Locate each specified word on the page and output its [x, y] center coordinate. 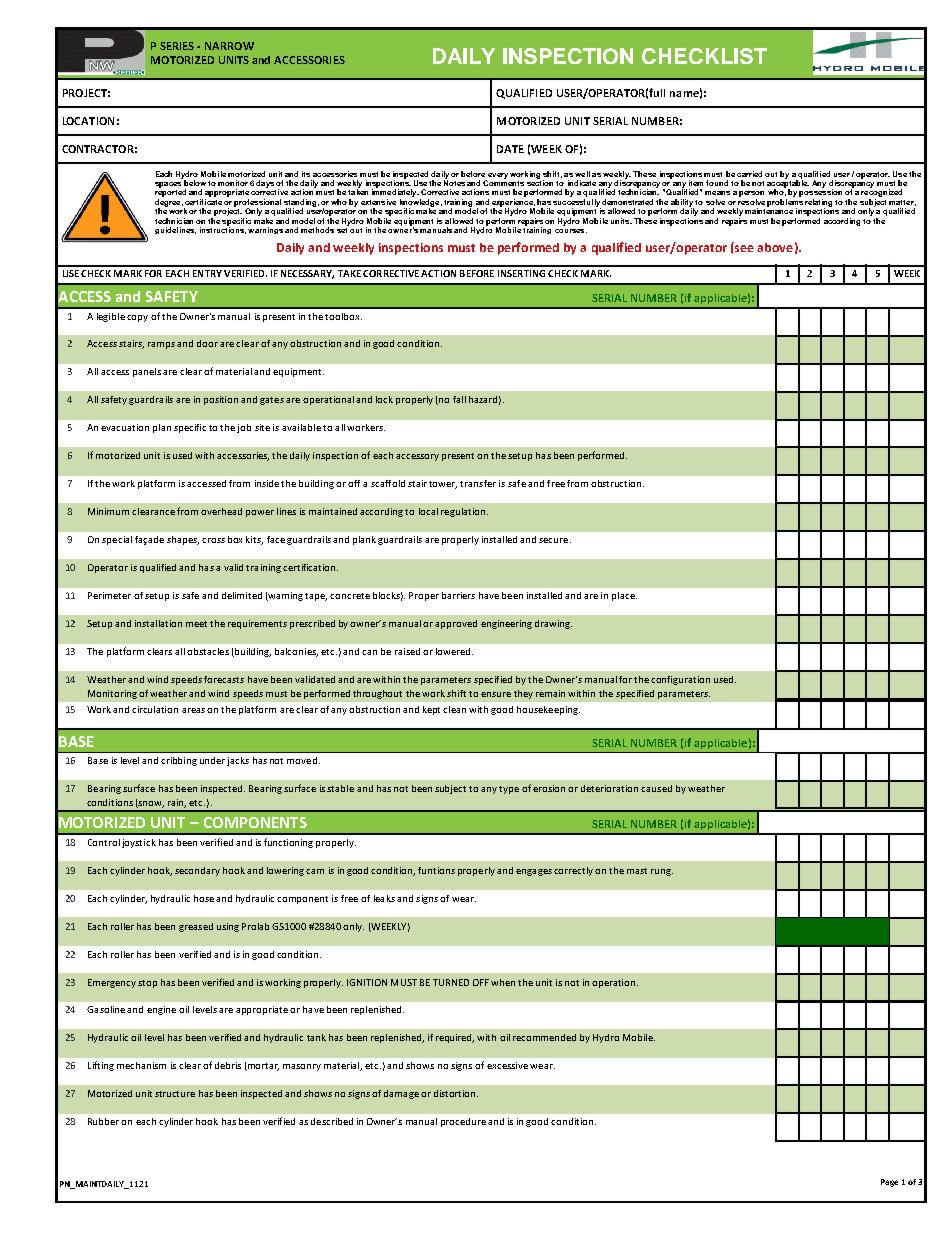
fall [459, 399]
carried [749, 174]
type [509, 790]
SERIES [177, 46]
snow [150, 804]
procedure [463, 1122]
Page [889, 1183]
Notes [454, 182]
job [244, 428]
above [775, 247]
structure [175, 1094]
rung [662, 872]
